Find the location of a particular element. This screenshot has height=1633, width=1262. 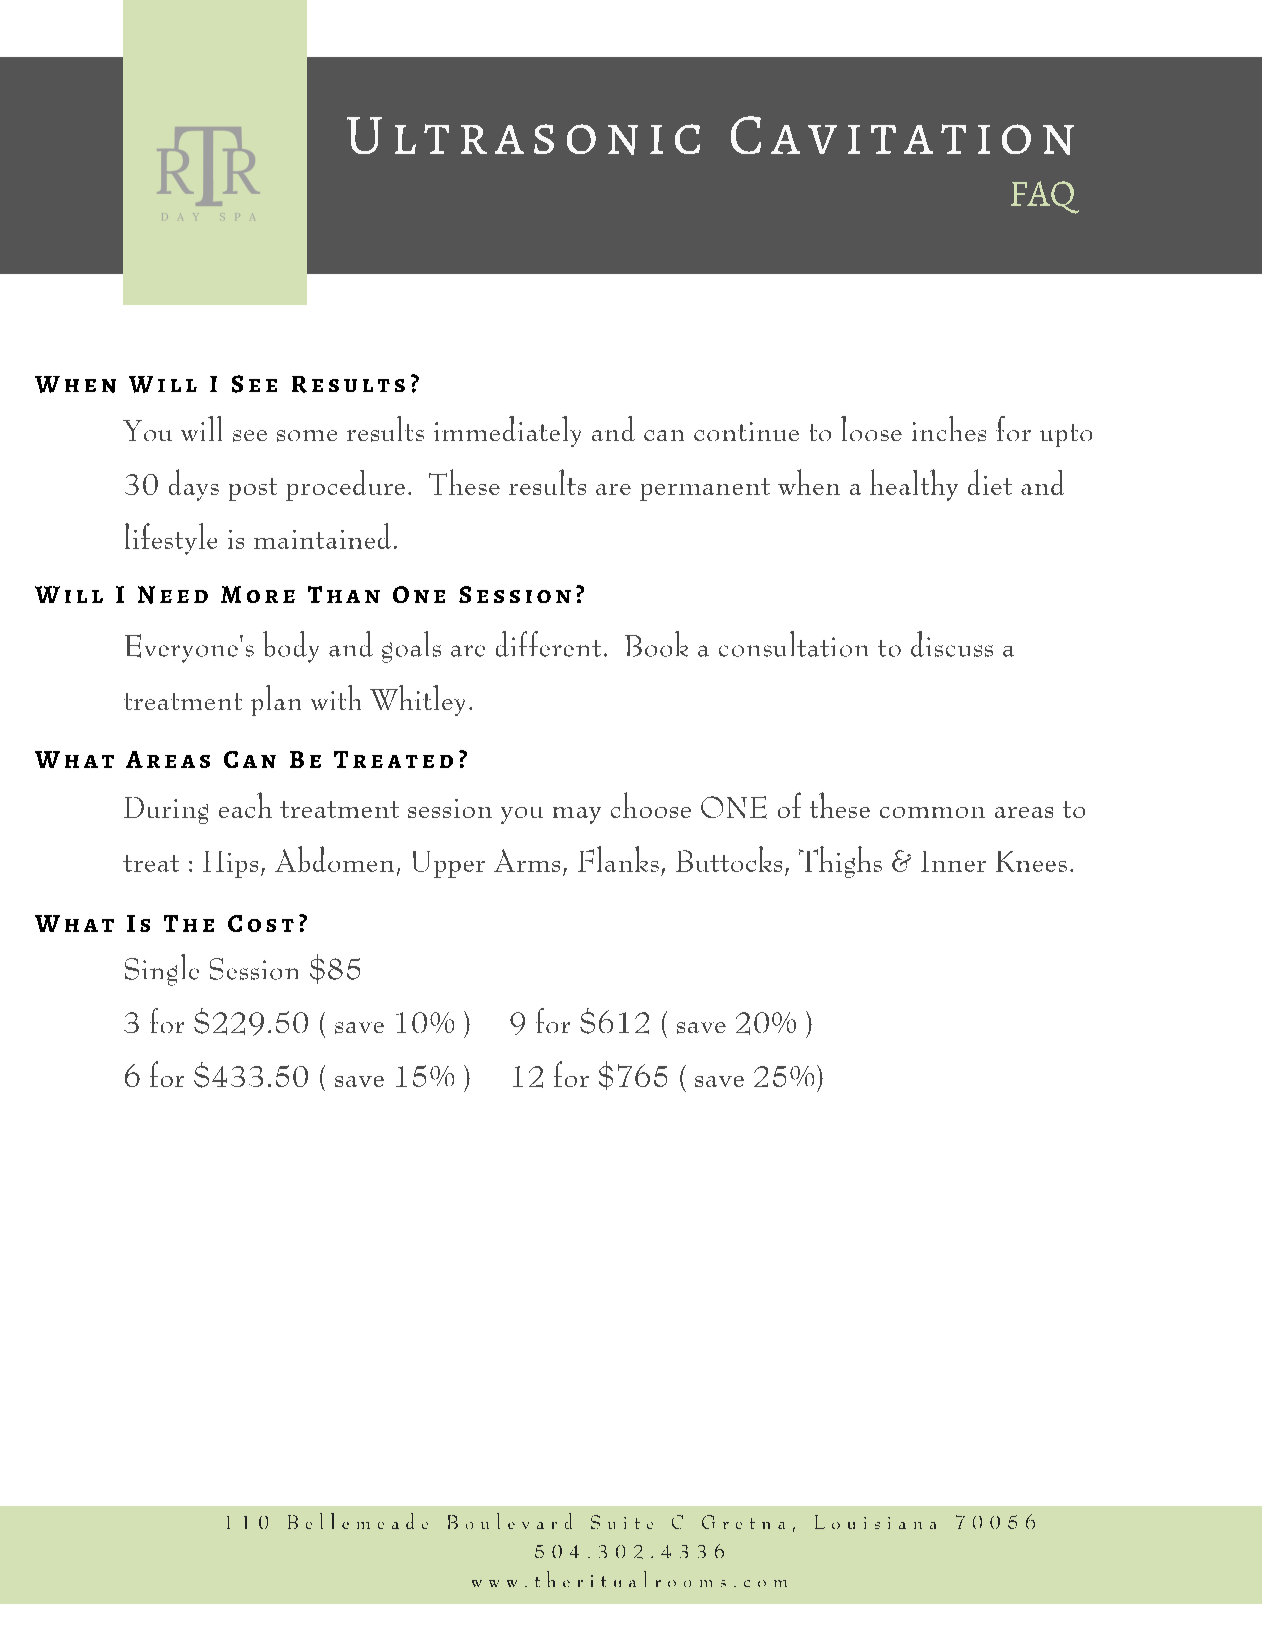

FAQ is located at coordinates (1045, 197).
